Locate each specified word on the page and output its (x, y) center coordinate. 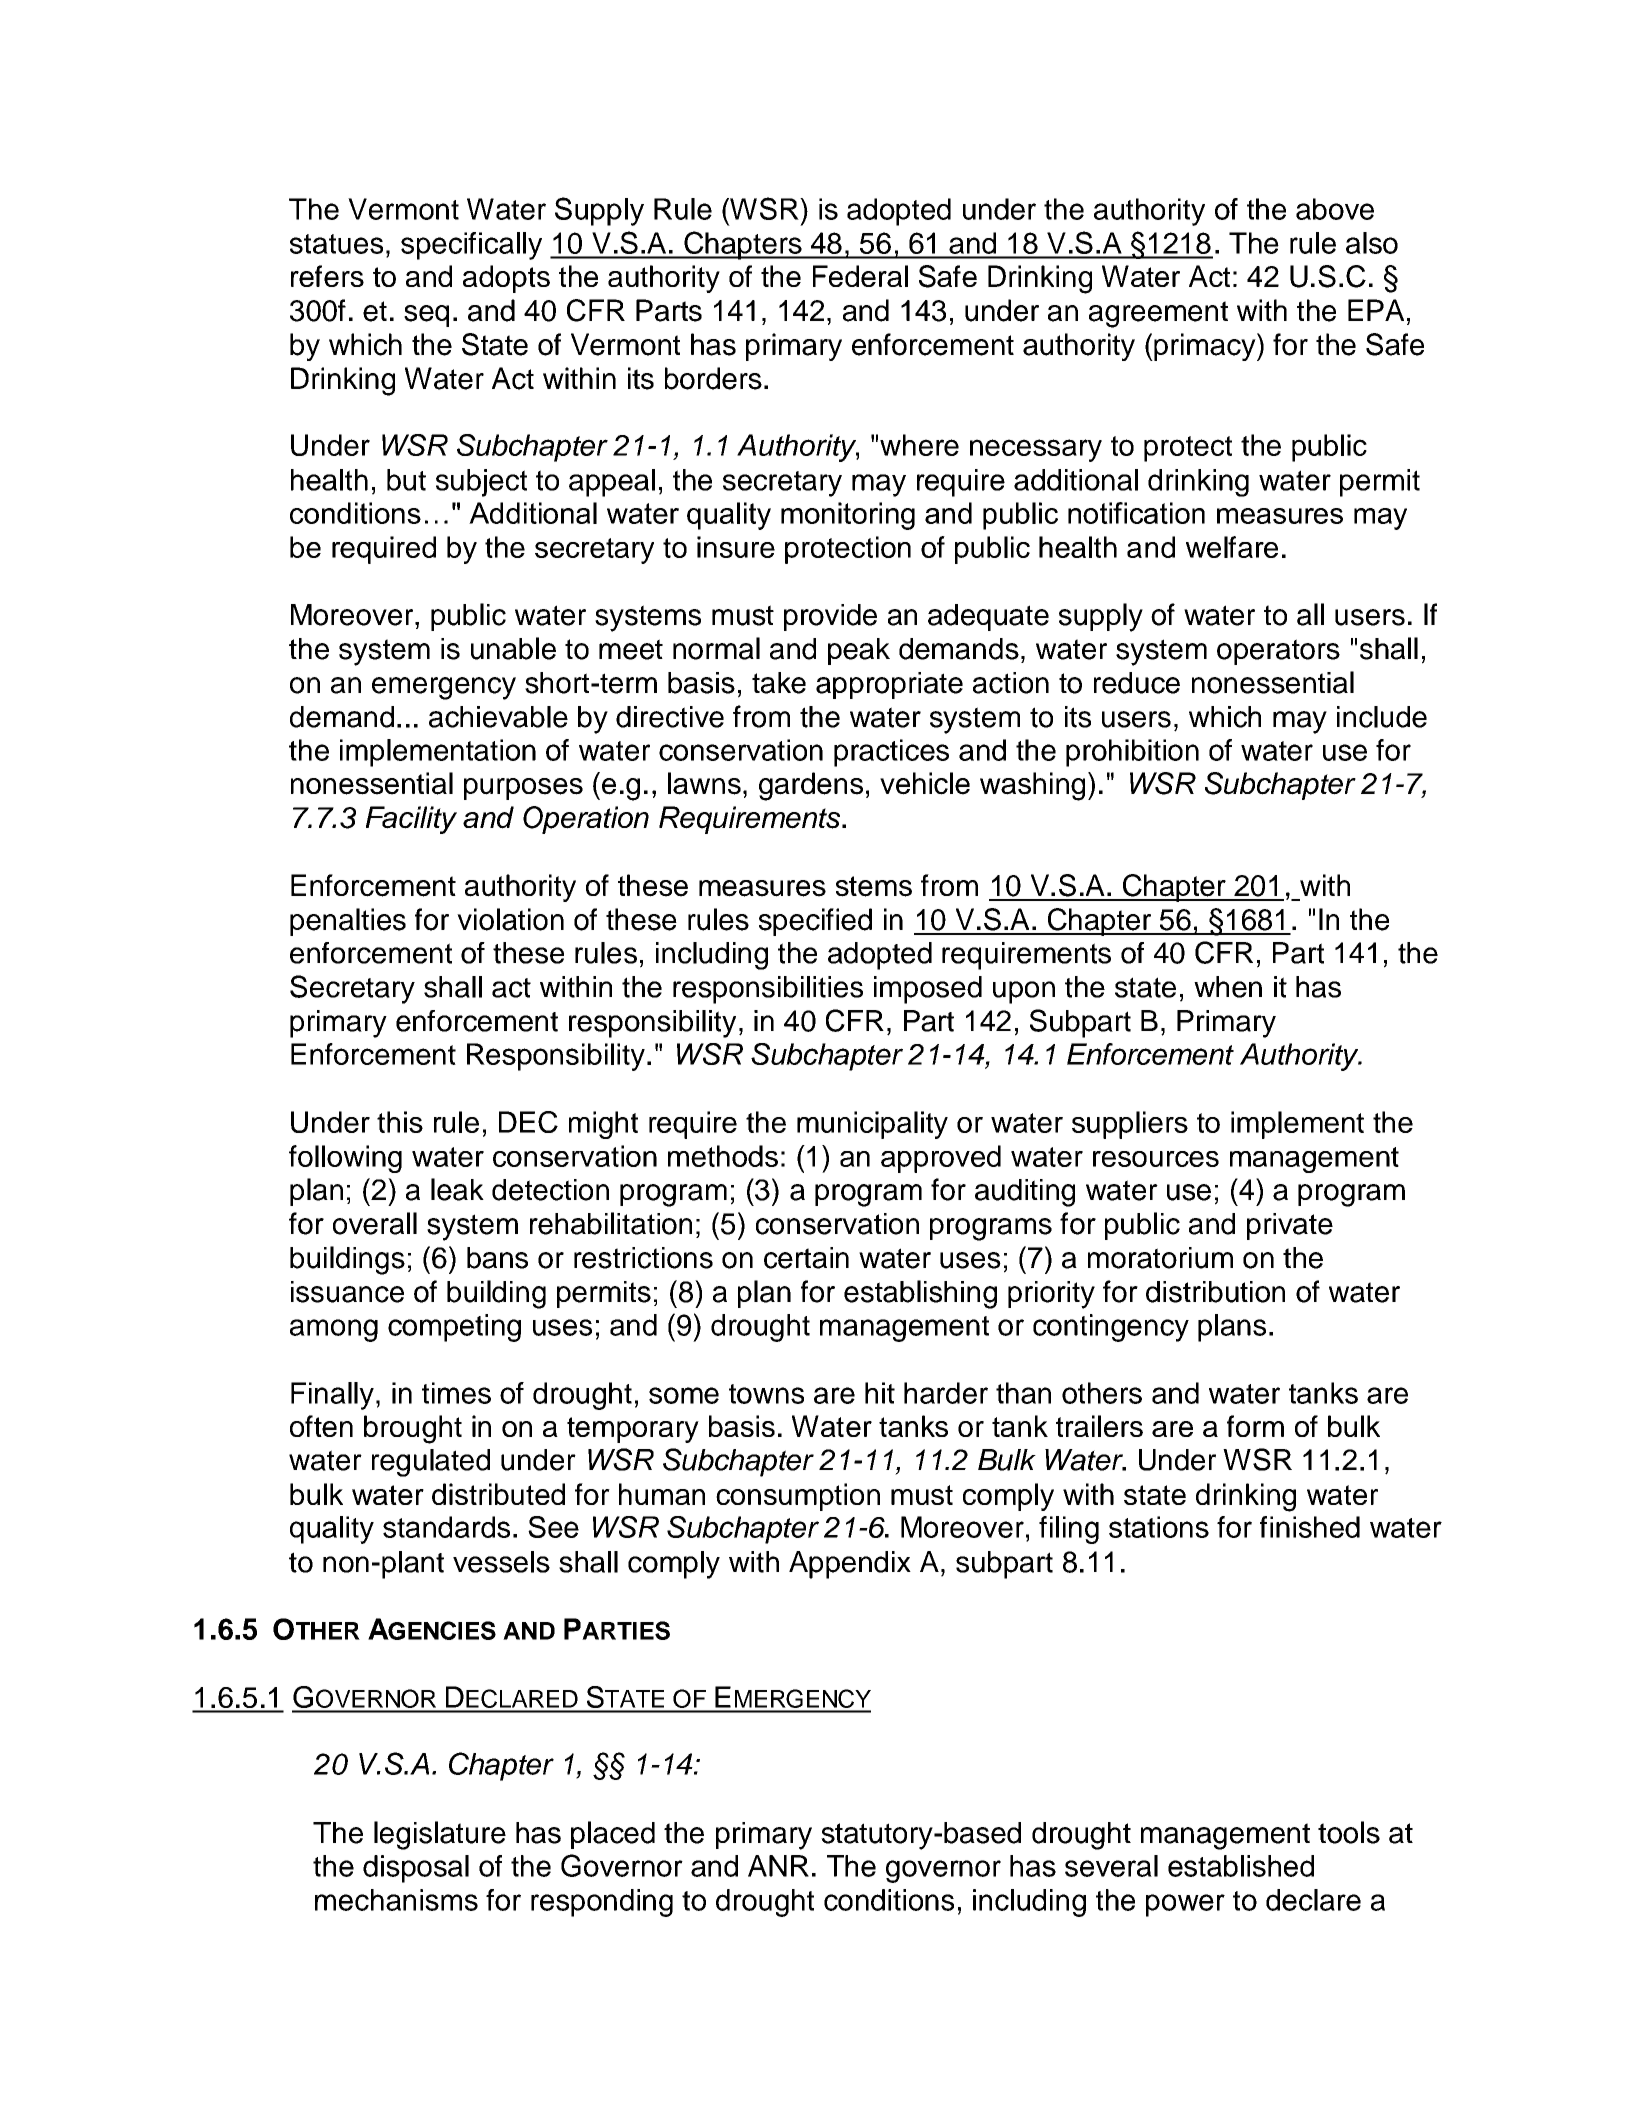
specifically (471, 246)
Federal (860, 276)
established (1241, 1866)
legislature (440, 1835)
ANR (778, 1866)
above (1335, 209)
